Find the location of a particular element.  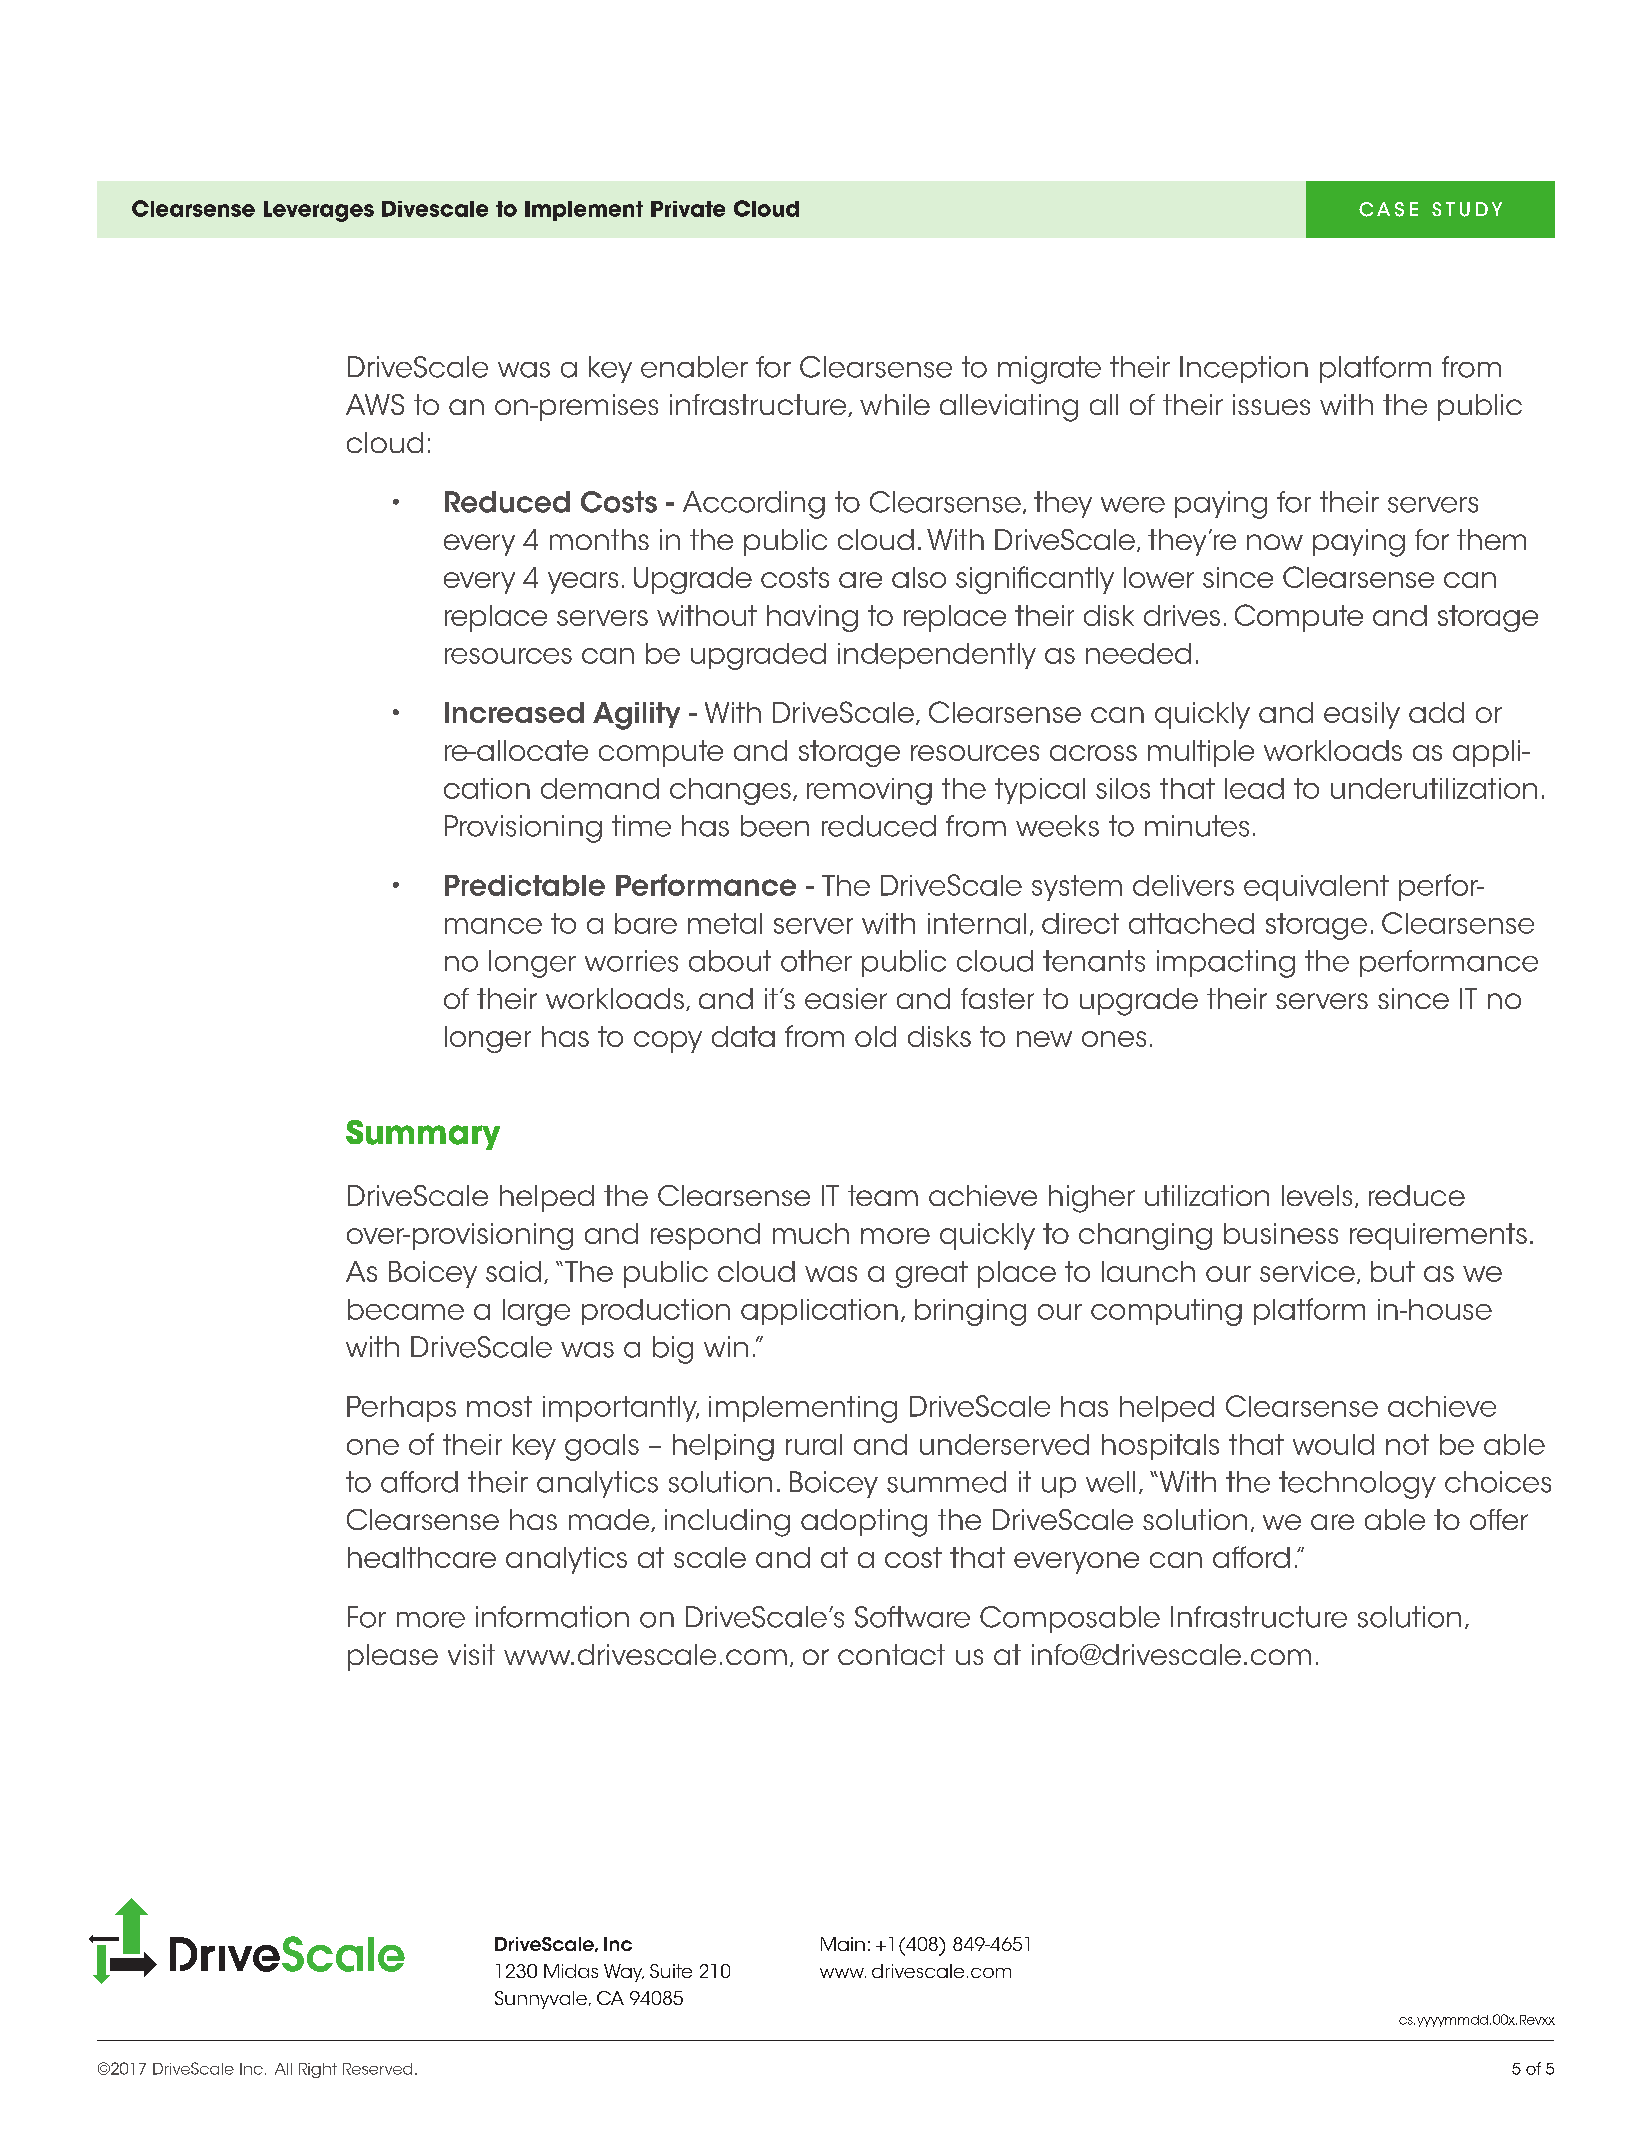

team is located at coordinates (883, 1195).
